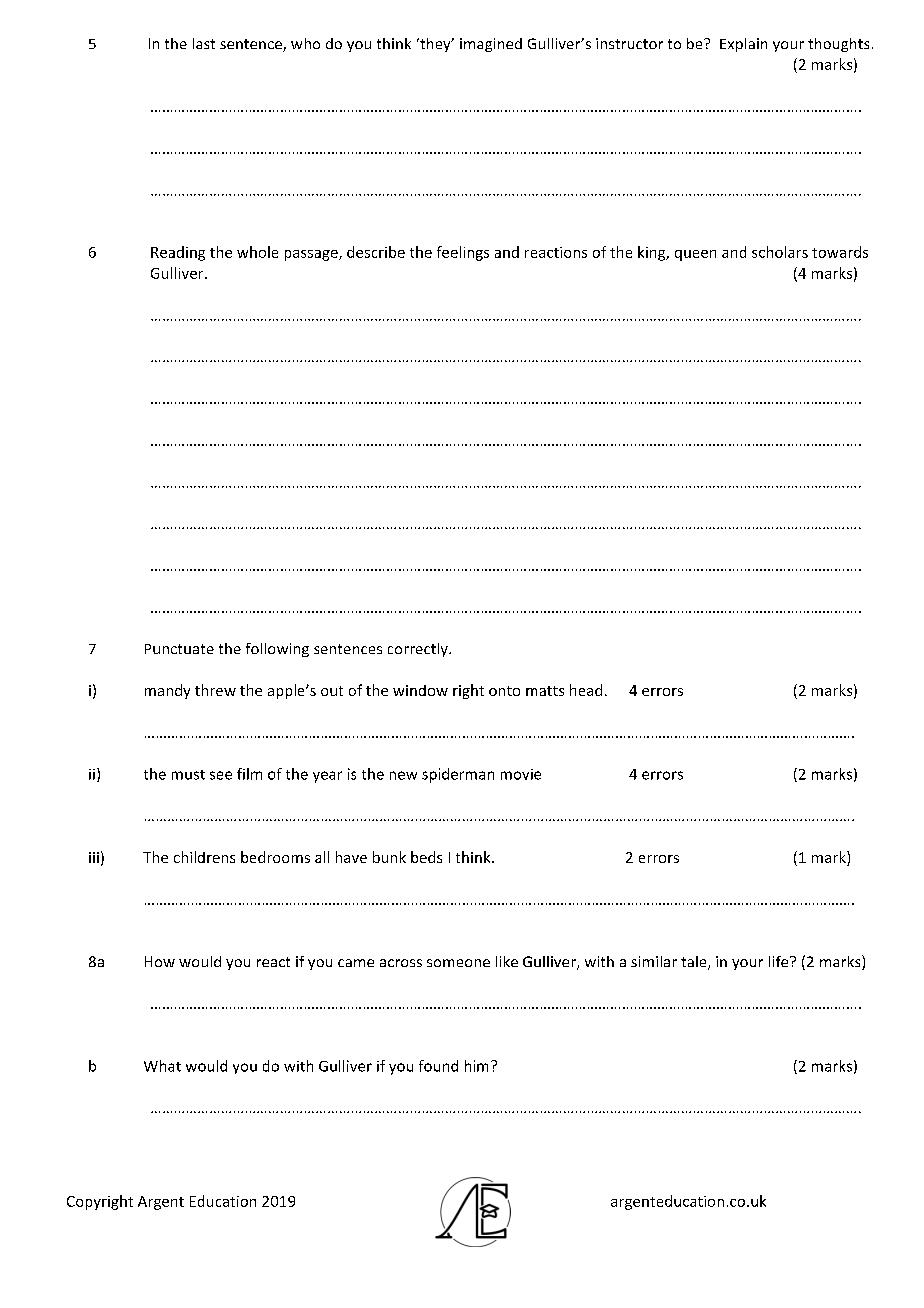 The image size is (924, 1308). Describe the element at coordinates (204, 43) in the document. I see `last` at that location.
